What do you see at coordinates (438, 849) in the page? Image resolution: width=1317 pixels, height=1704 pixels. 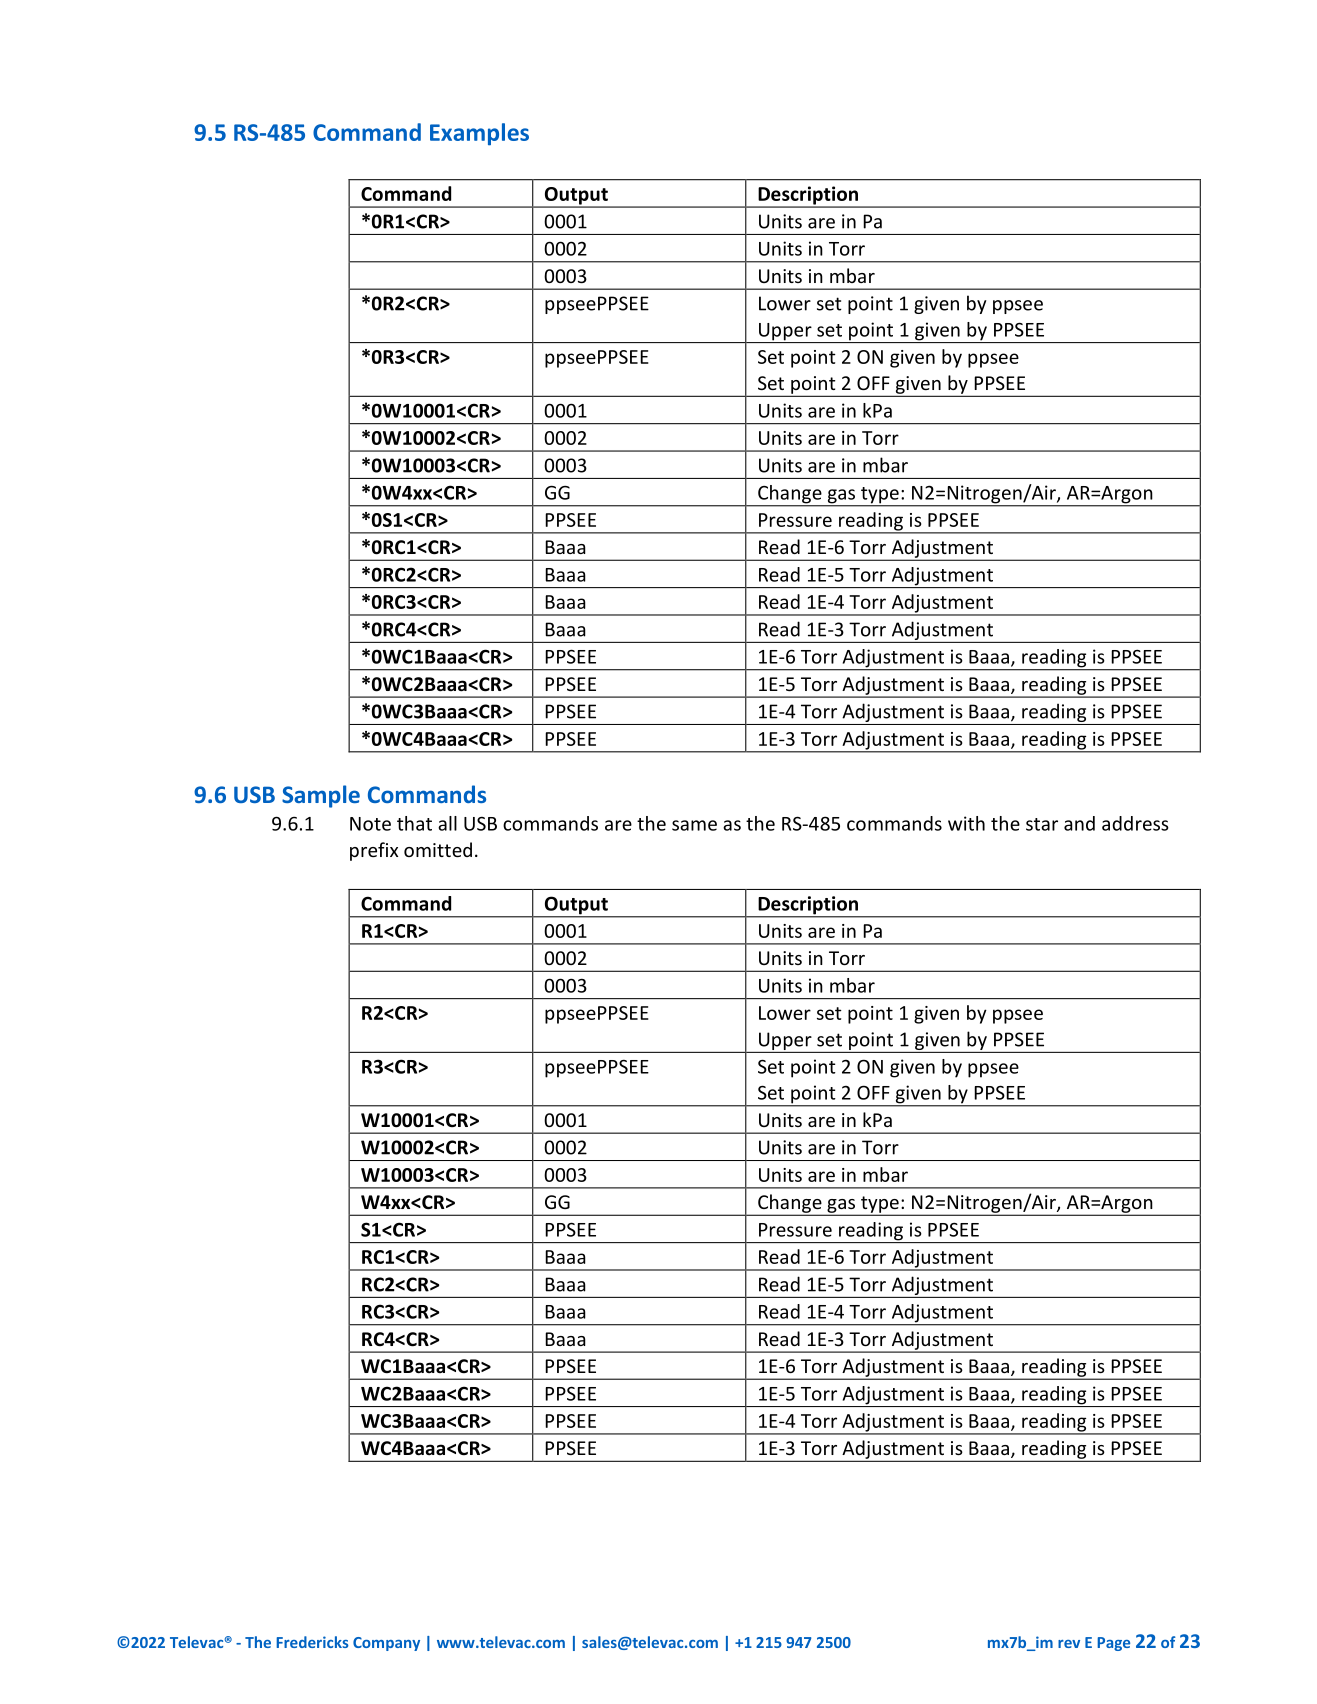 I see `omitted` at bounding box center [438, 849].
